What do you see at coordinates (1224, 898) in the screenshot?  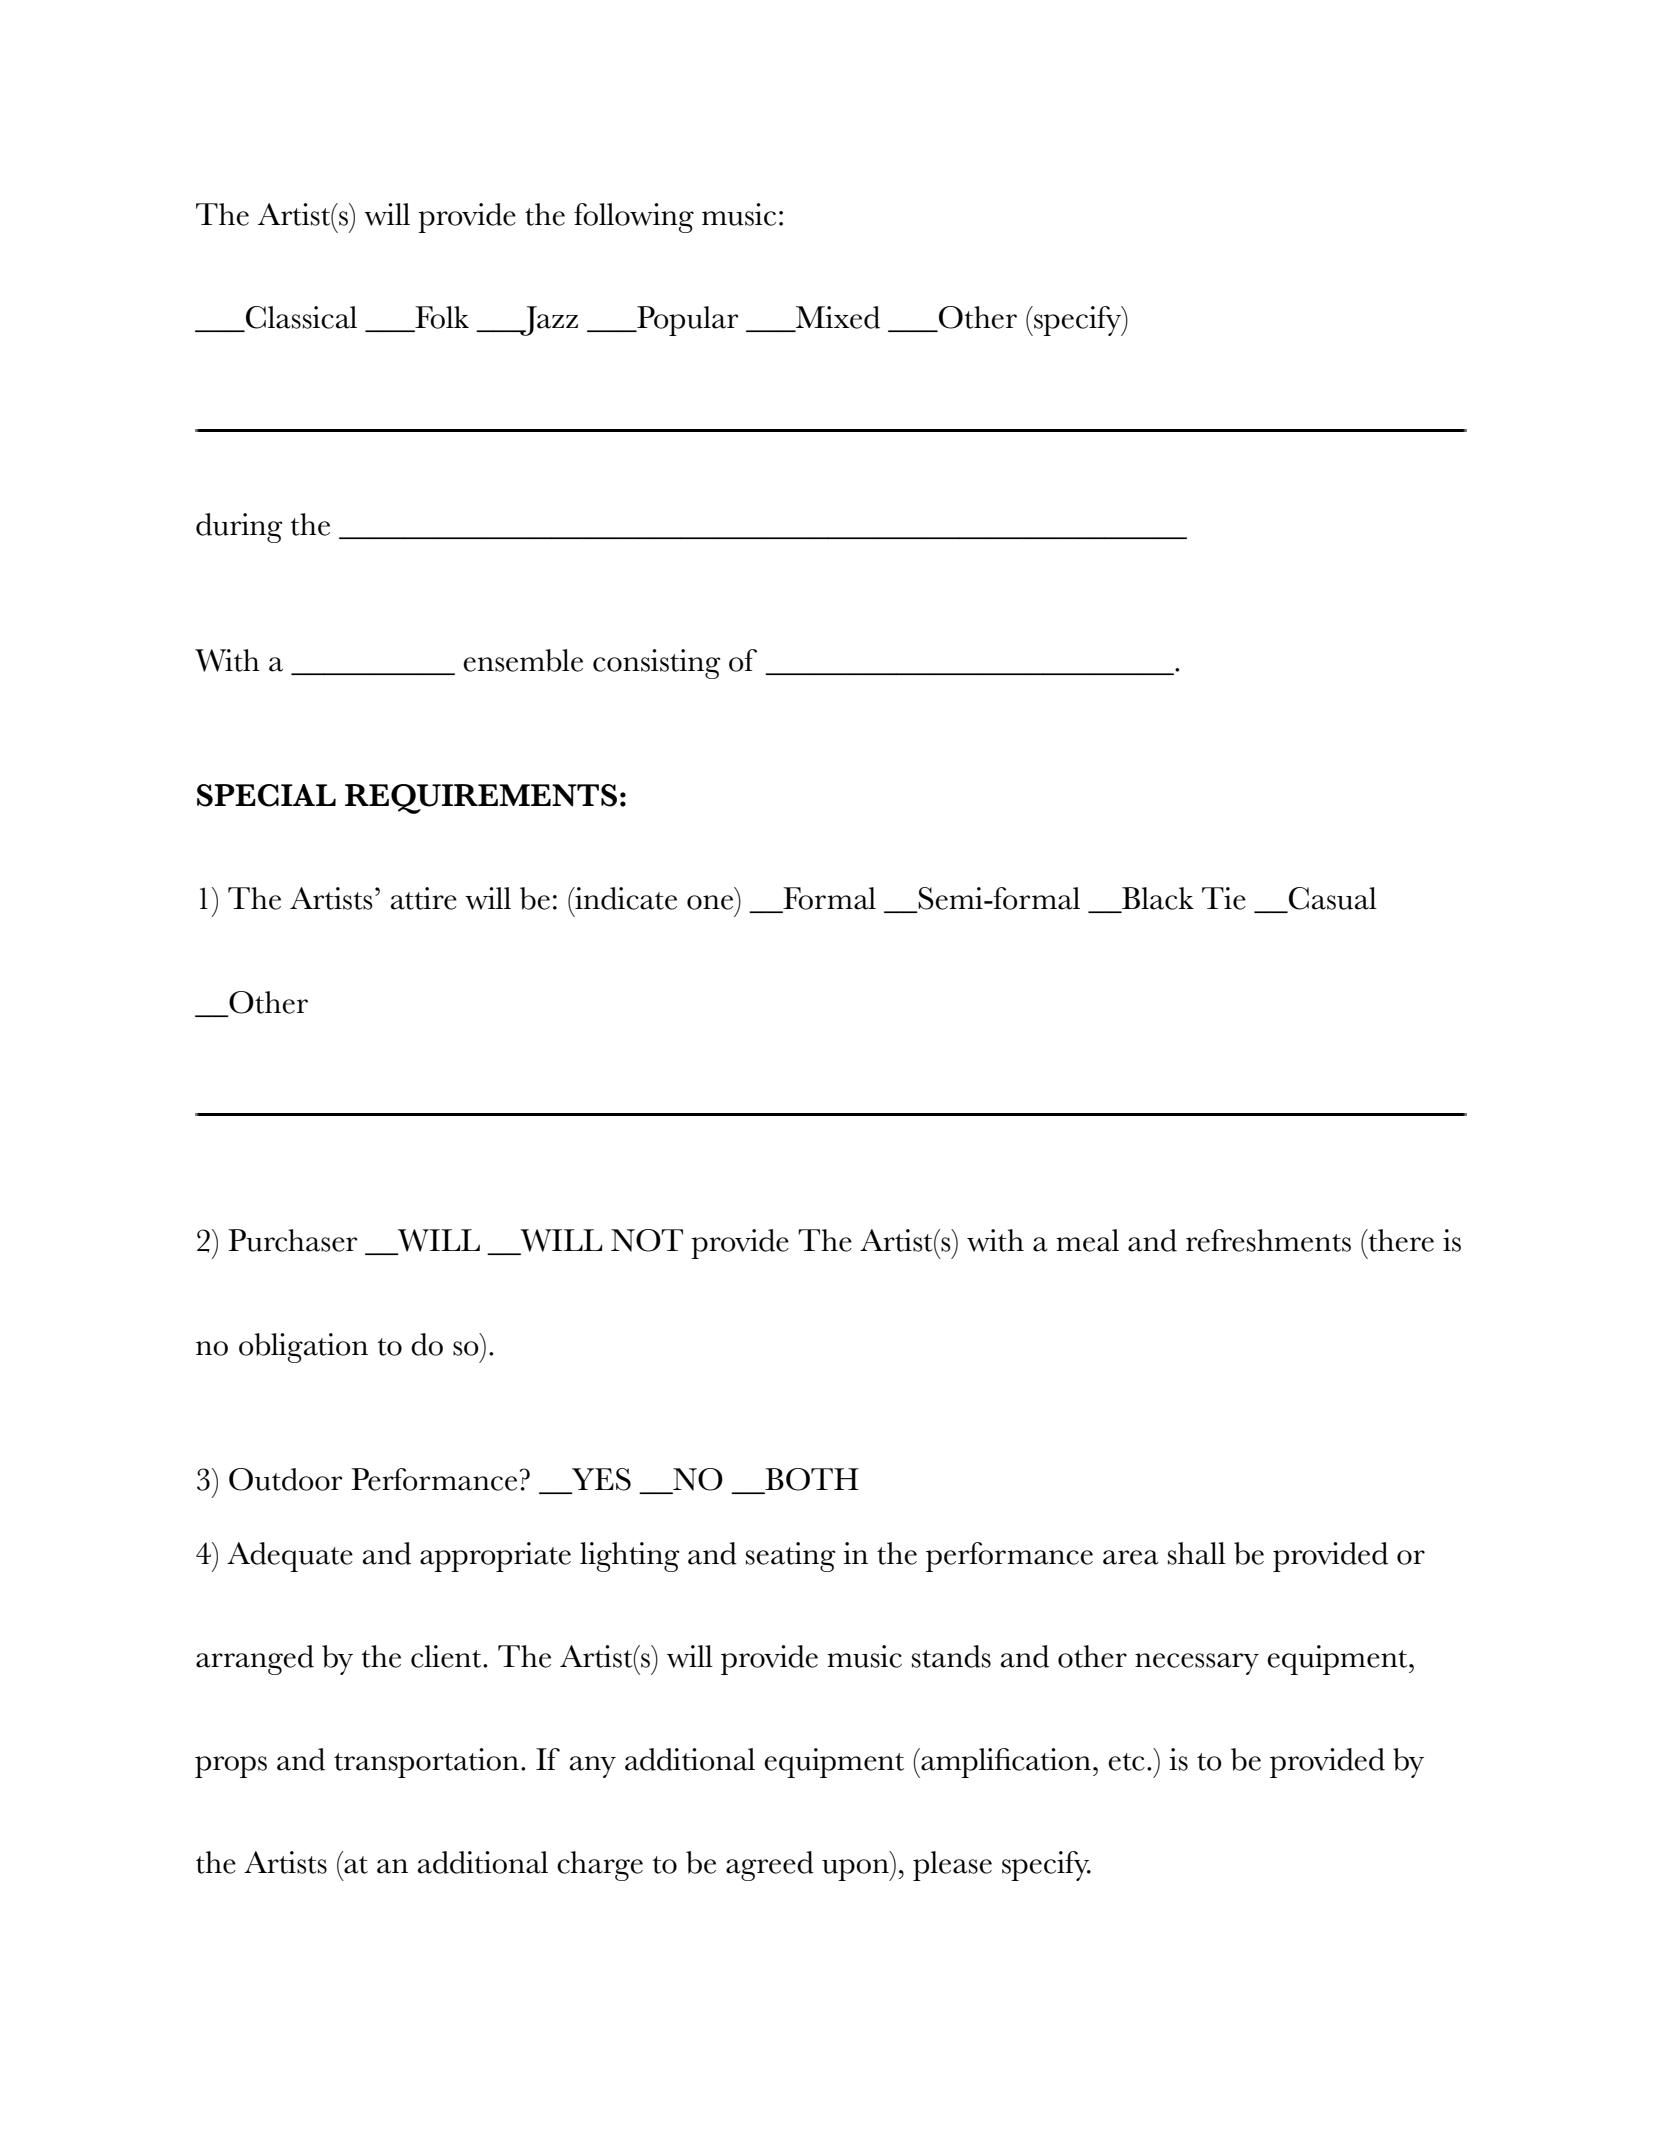 I see `Tie` at bounding box center [1224, 898].
